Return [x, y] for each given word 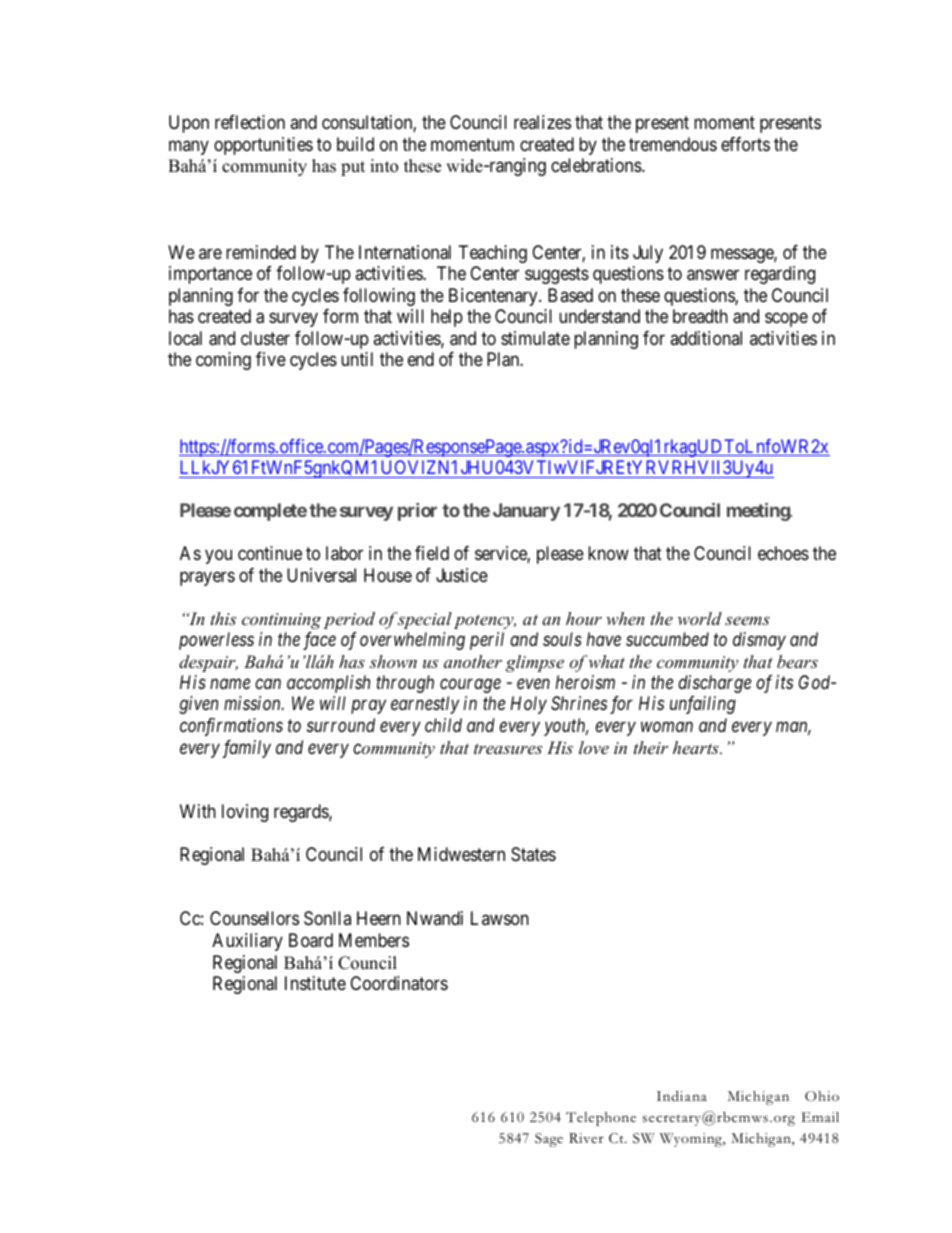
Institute [315, 983]
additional [706, 338]
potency [485, 621]
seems [747, 620]
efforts [745, 144]
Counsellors [254, 918]
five [271, 359]
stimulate [535, 338]
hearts [697, 747]
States [533, 854]
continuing [281, 621]
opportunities [263, 146]
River [586, 1138]
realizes [542, 122]
